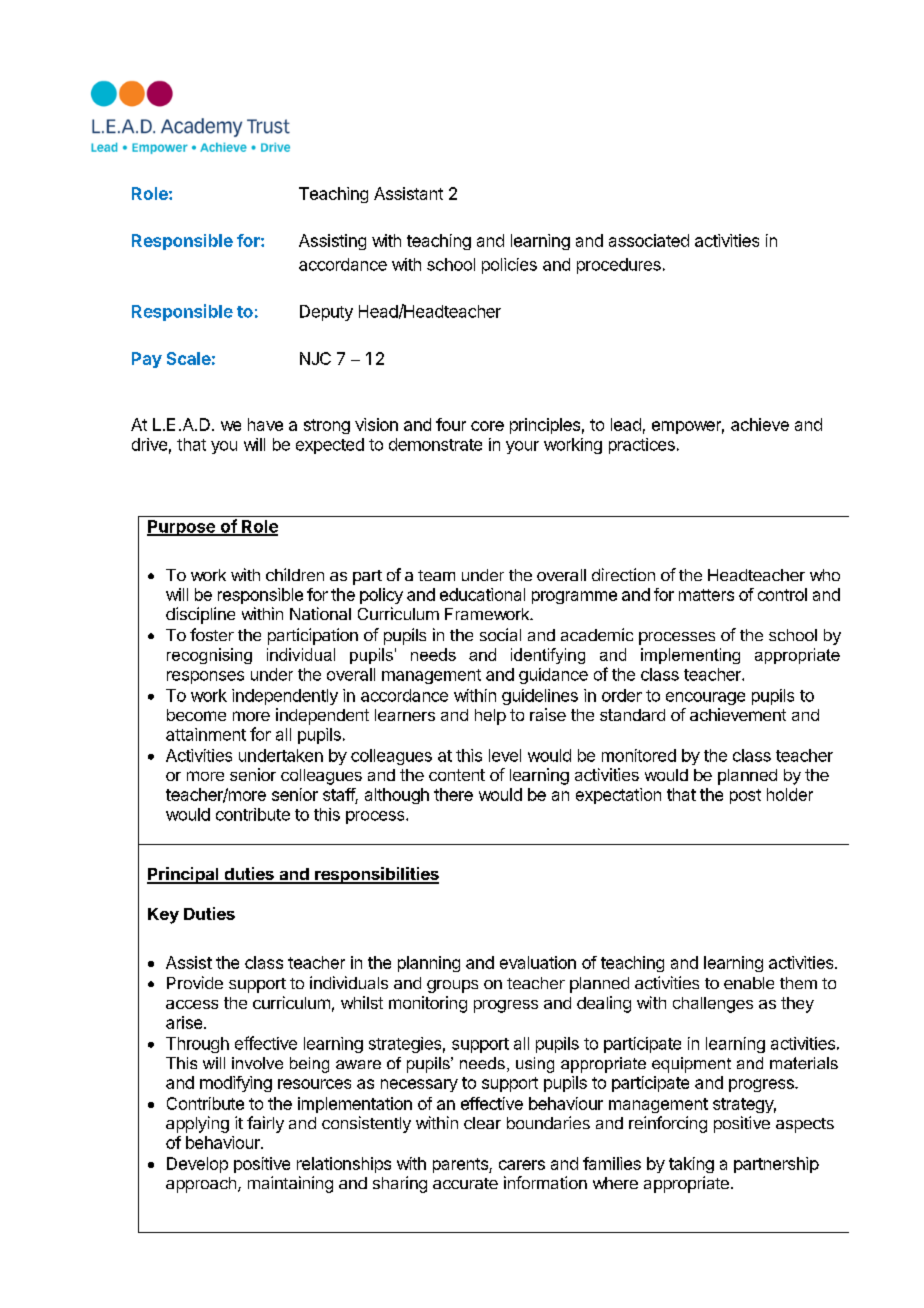 Image resolution: width=924 pixels, height=1308 pixels. Describe the element at coordinates (509, 266) in the page. I see `policies` at that location.
